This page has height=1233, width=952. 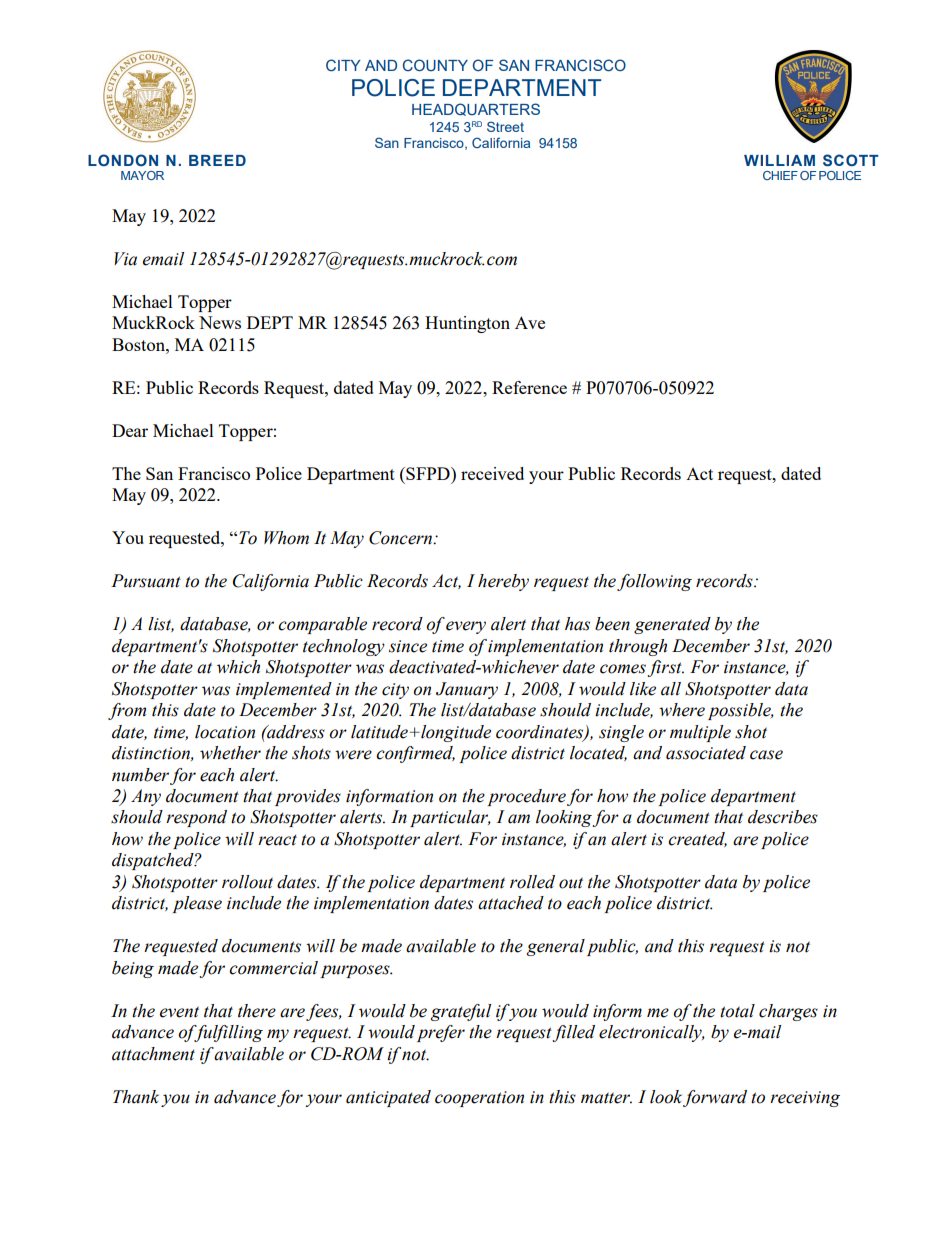 What do you see at coordinates (217, 160) in the page?
I see `BREED` at bounding box center [217, 160].
